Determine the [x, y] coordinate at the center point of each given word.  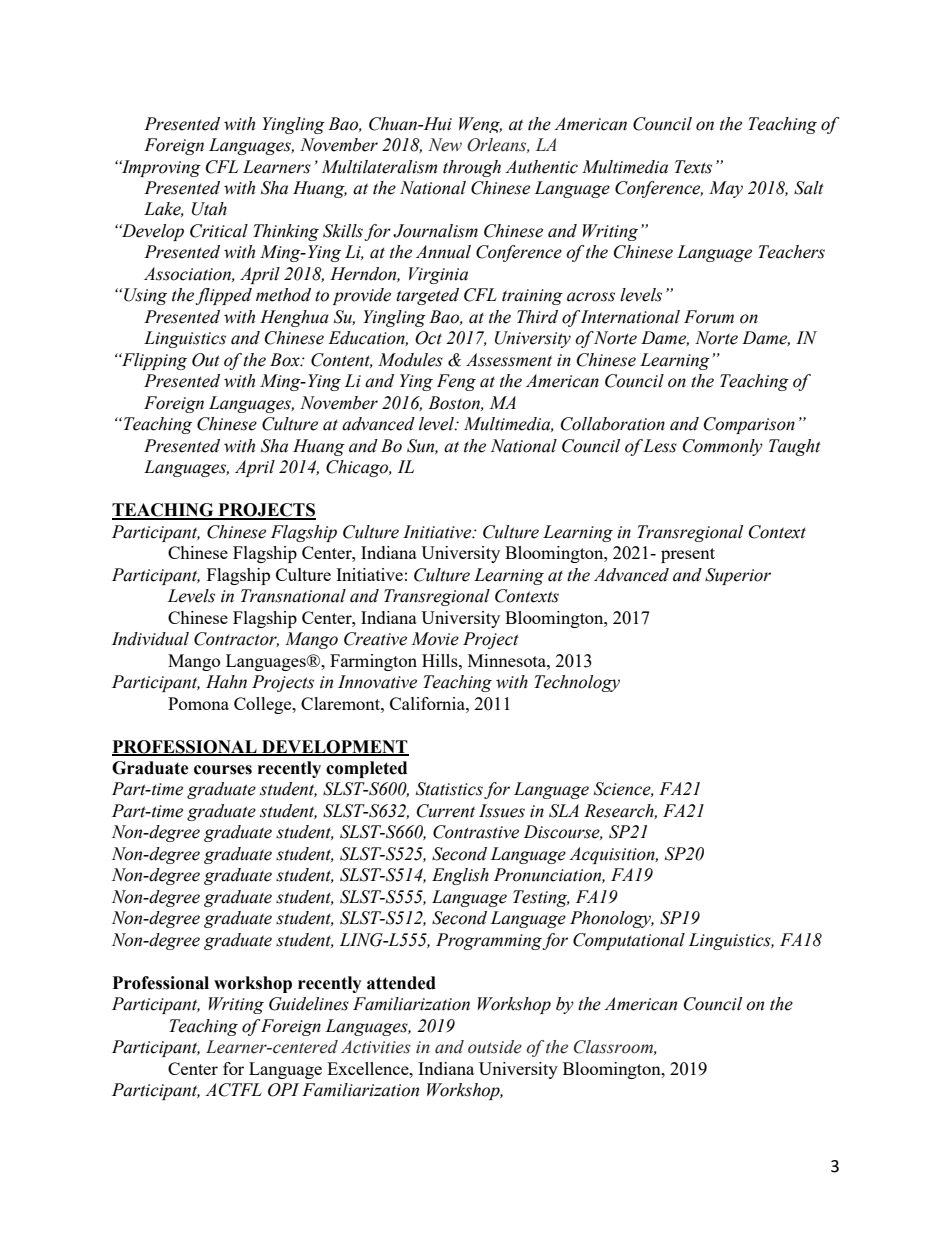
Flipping [153, 361]
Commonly [723, 447]
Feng [456, 382]
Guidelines [309, 1004]
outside [495, 1047]
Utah [209, 209]
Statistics [449, 789]
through [472, 168]
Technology [577, 683]
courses [223, 770]
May [726, 189]
